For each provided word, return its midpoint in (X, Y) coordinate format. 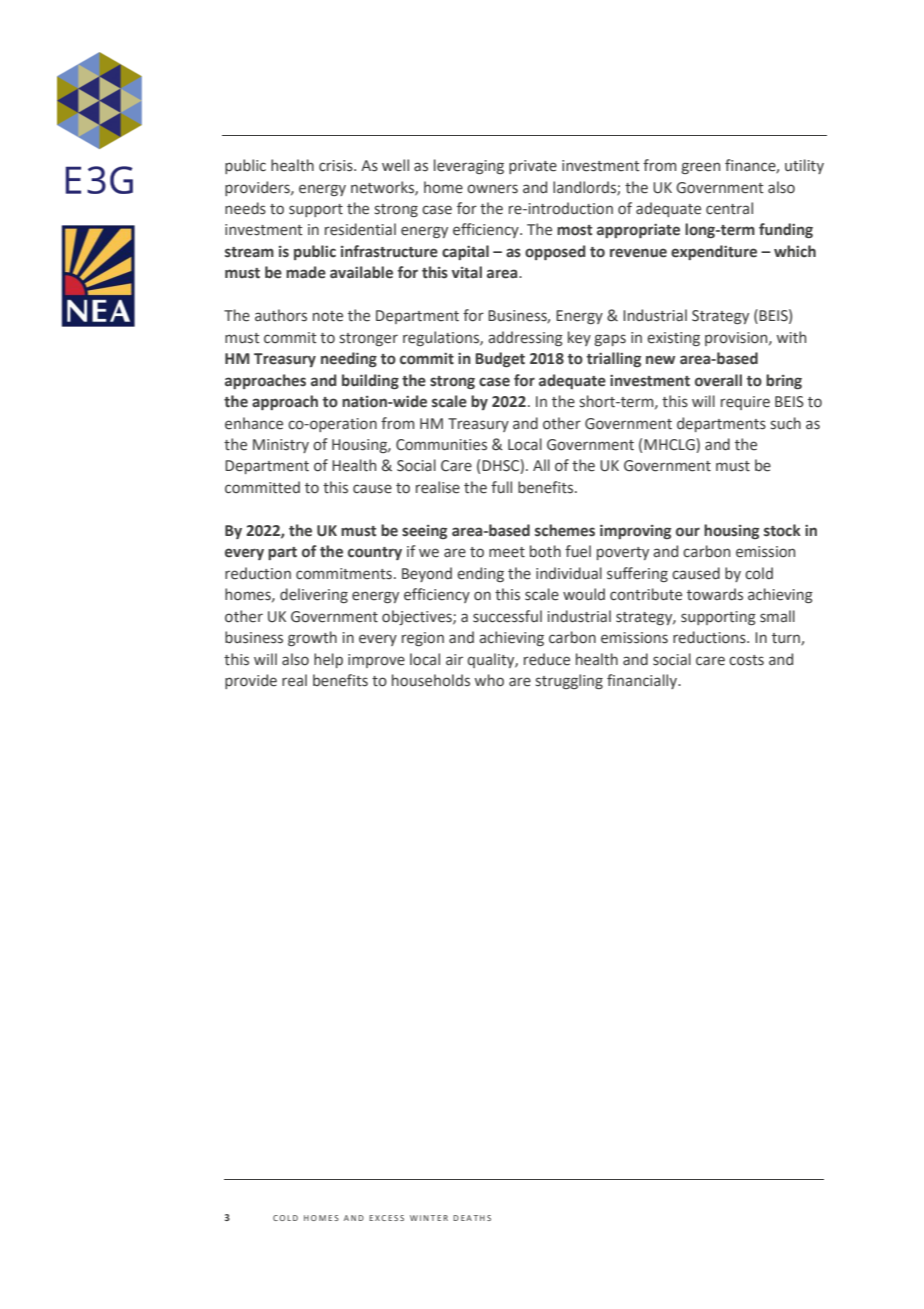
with (791, 337)
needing (349, 359)
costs (746, 660)
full (501, 487)
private (533, 167)
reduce (547, 659)
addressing (525, 338)
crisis (337, 166)
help (328, 660)
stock (782, 530)
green (700, 168)
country (375, 553)
